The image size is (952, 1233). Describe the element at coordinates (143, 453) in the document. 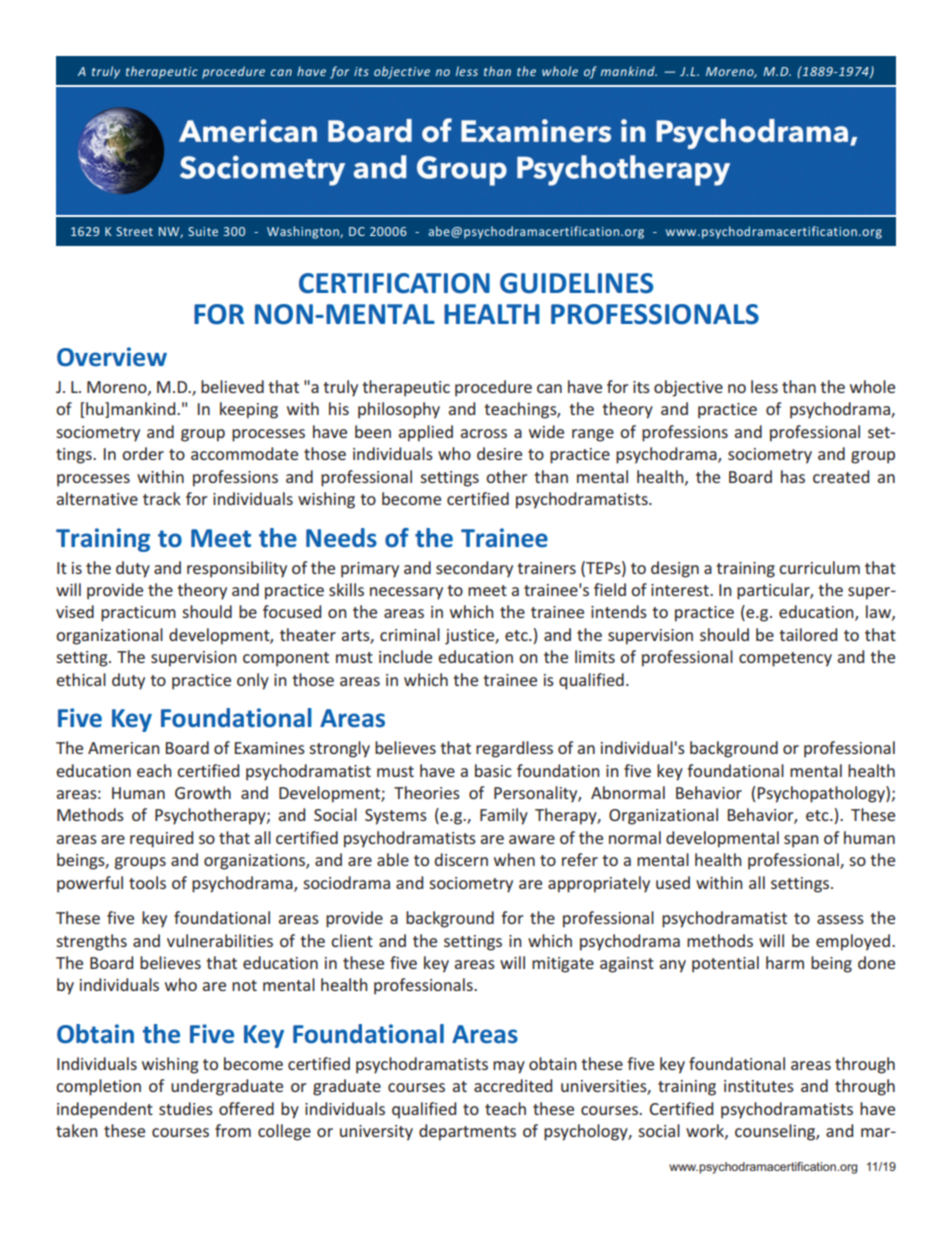

I see `order` at that location.
